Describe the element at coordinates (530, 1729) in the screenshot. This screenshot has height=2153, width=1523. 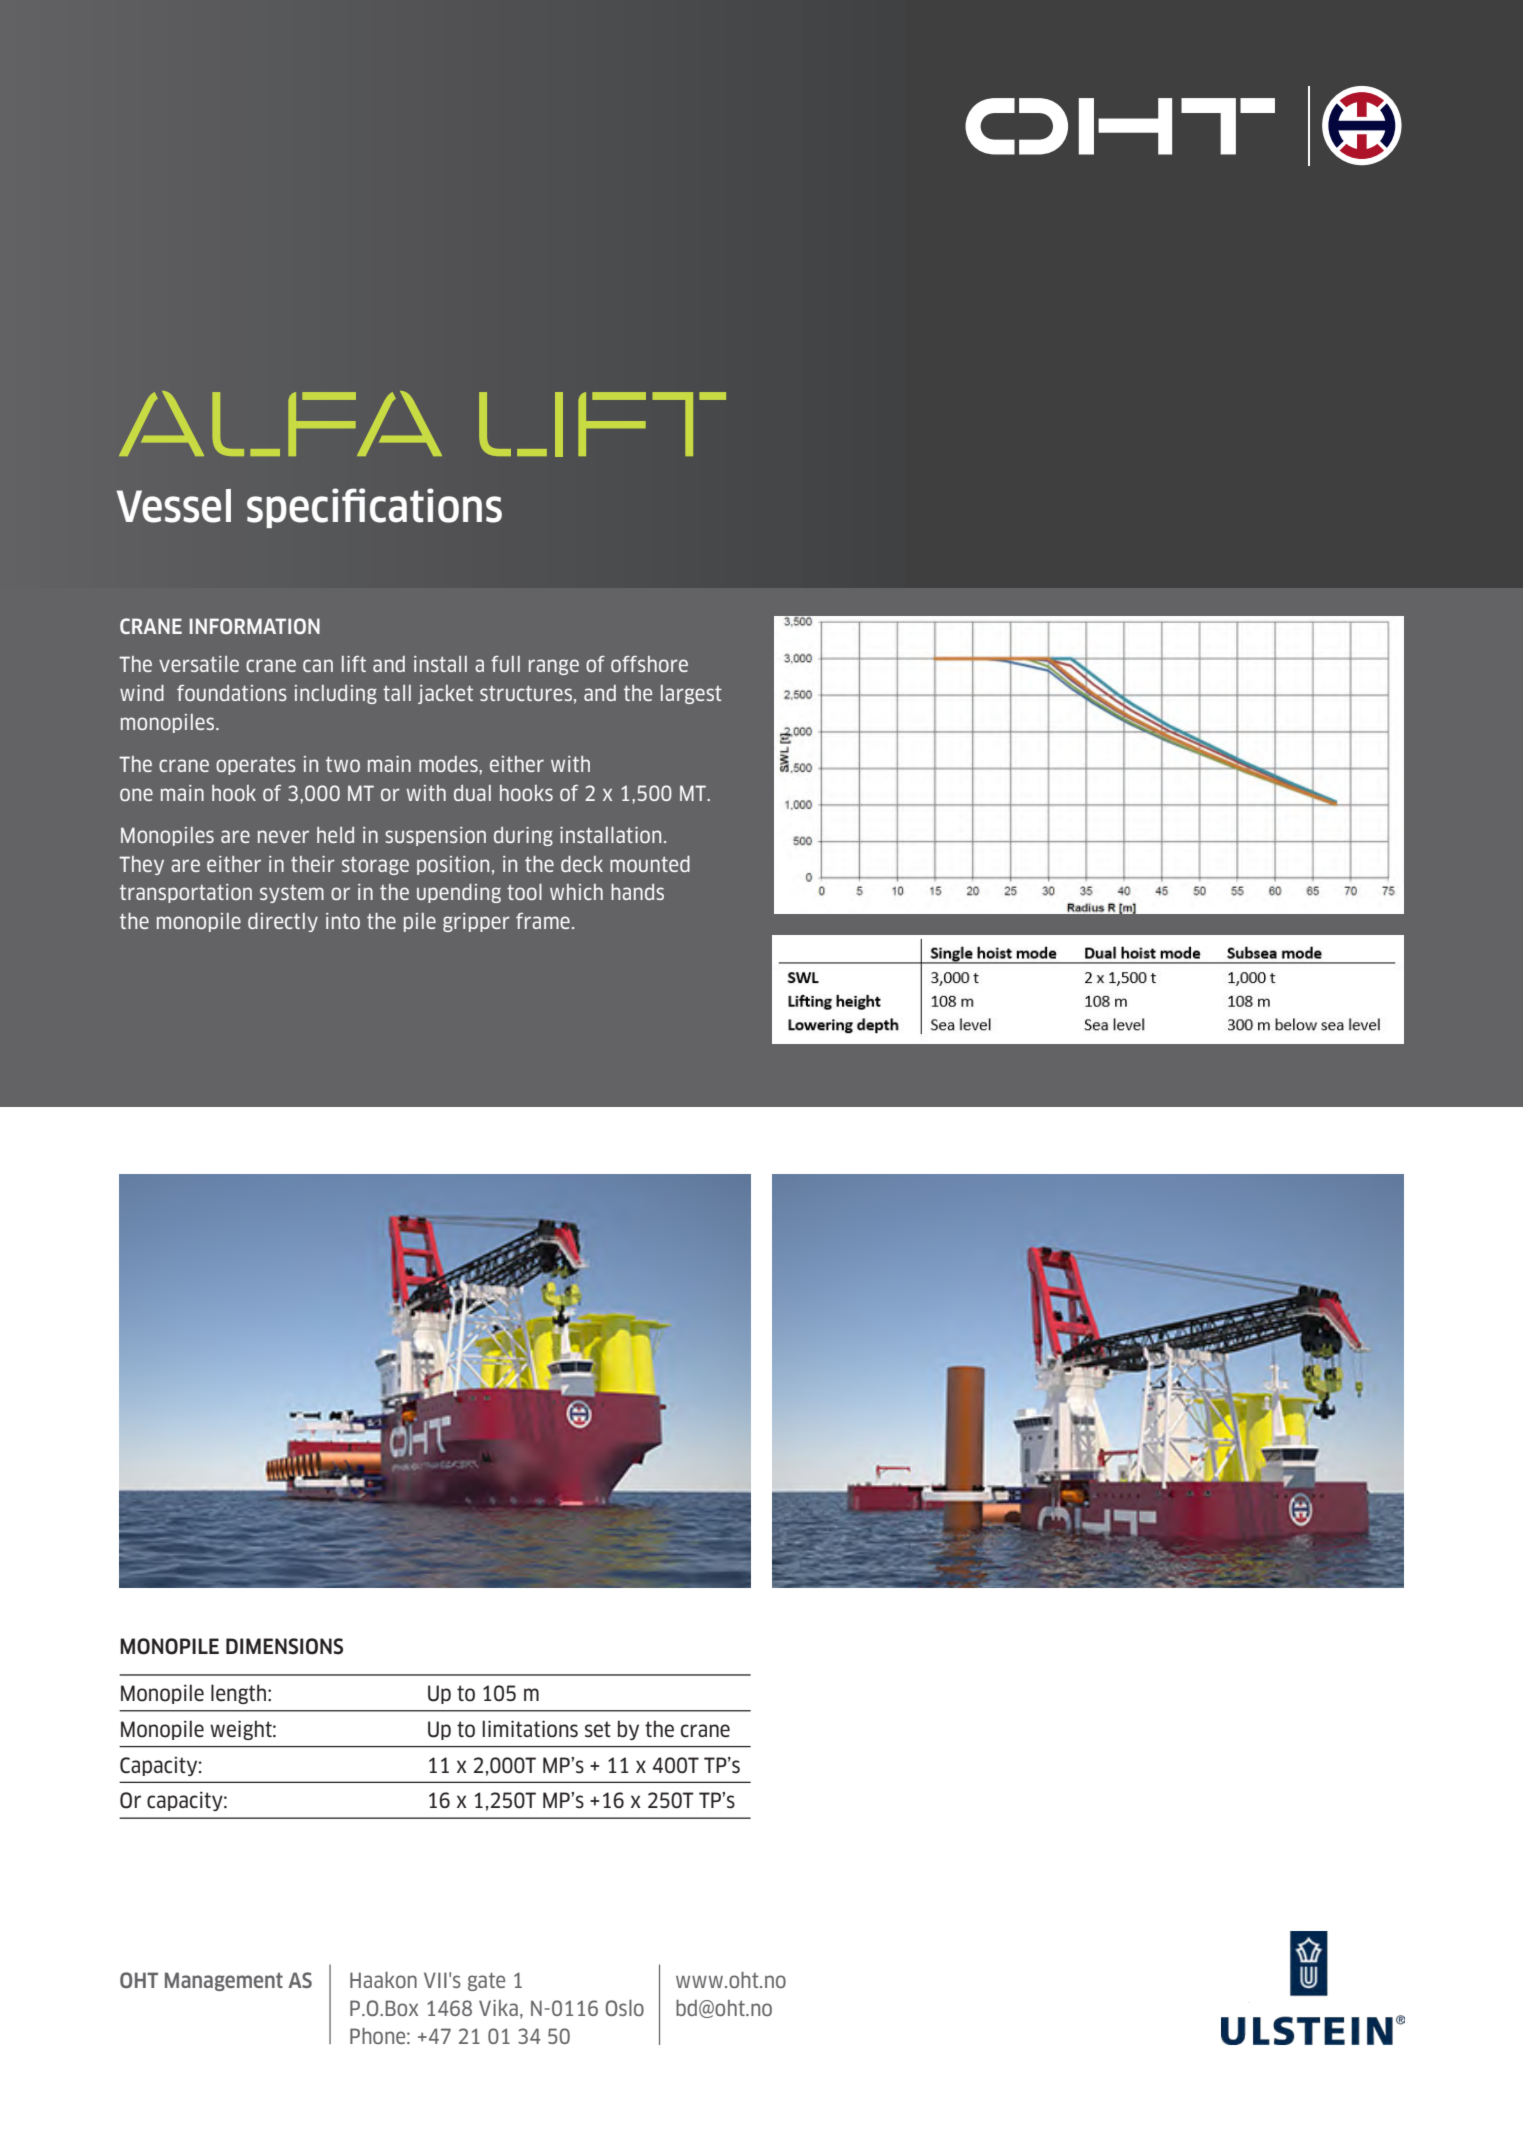
I see `limitations` at that location.
